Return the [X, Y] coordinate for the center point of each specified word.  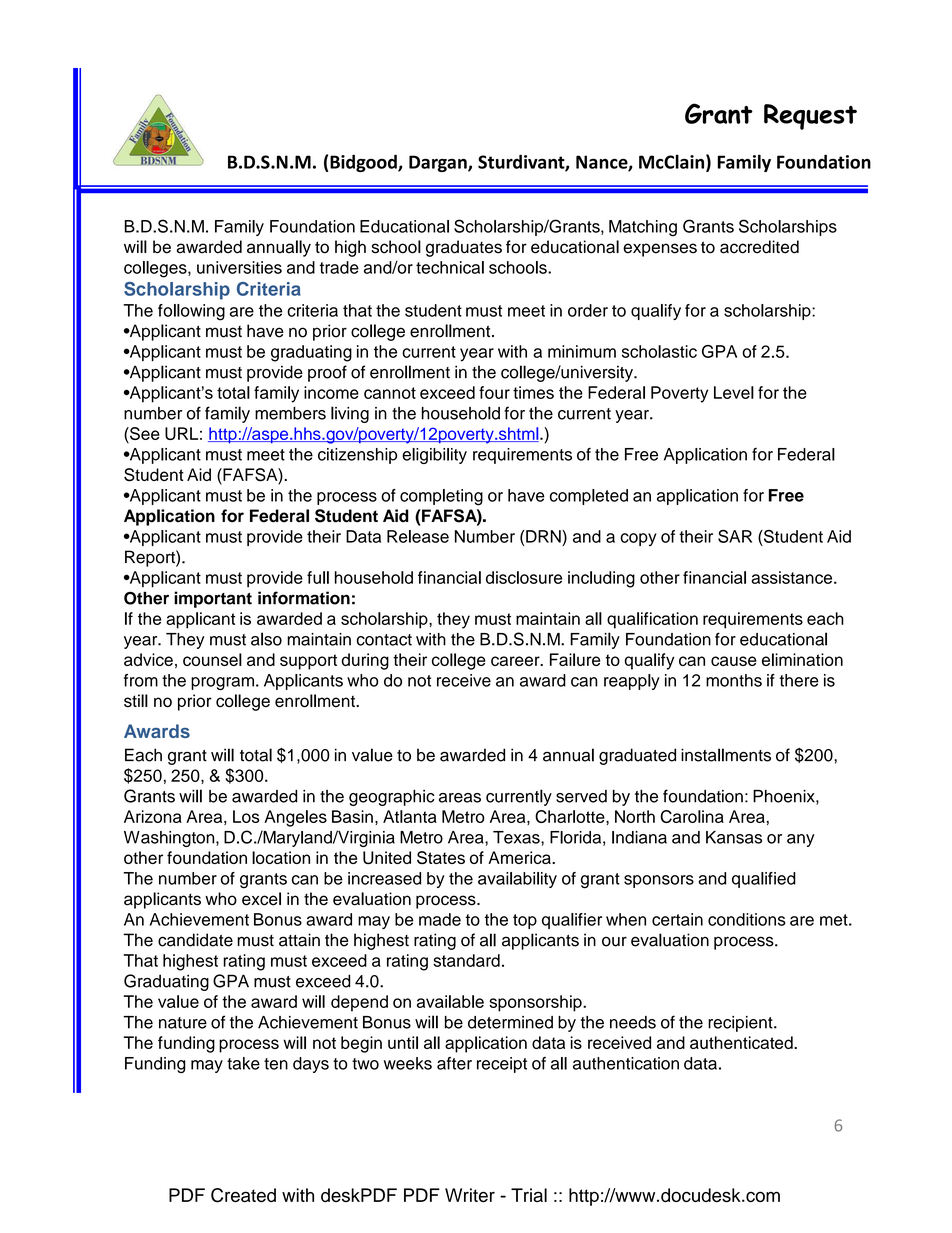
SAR [735, 536]
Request [810, 117]
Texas [517, 837]
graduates [464, 248]
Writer [470, 1195]
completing [441, 497]
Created [243, 1195]
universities [239, 267]
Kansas [734, 837]
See [144, 435]
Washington [170, 839]
